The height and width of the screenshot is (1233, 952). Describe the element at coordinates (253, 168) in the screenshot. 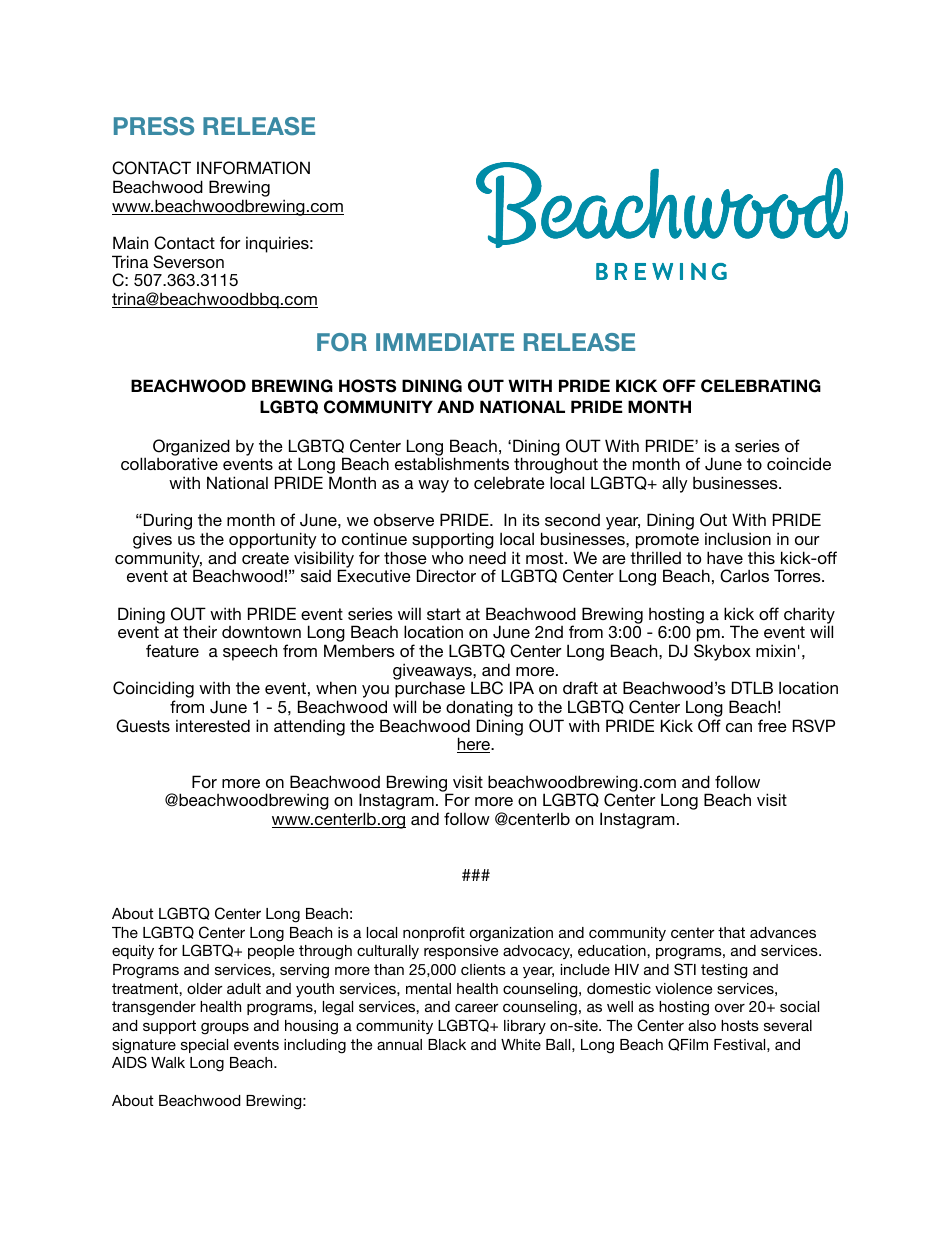

I see `INFORMATION` at that location.
